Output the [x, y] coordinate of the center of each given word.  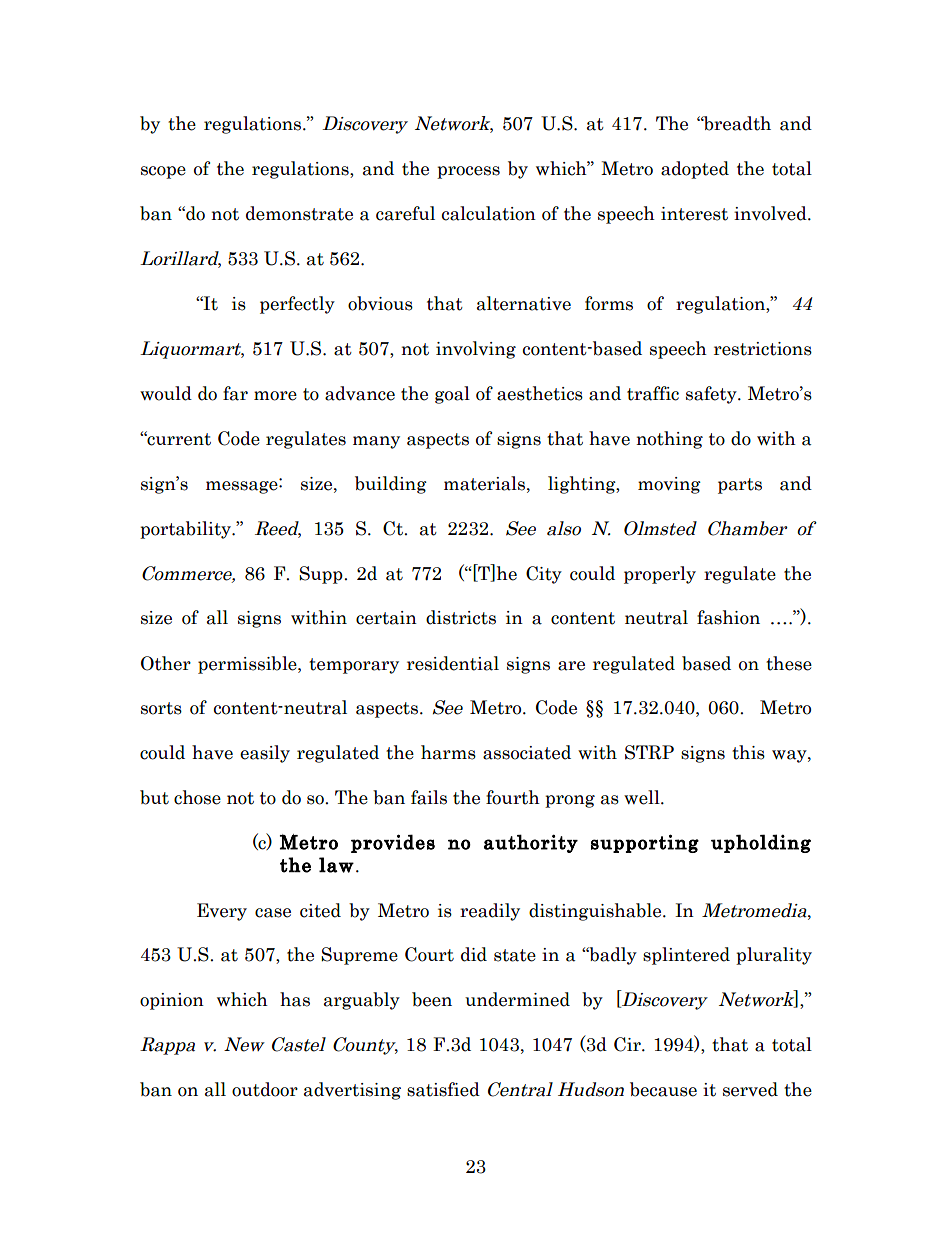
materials [484, 483]
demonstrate [299, 213]
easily [265, 754]
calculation [489, 213]
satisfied [443, 1089]
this [748, 752]
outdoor [265, 1089]
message [243, 486]
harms [448, 752]
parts [740, 486]
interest [694, 214]
